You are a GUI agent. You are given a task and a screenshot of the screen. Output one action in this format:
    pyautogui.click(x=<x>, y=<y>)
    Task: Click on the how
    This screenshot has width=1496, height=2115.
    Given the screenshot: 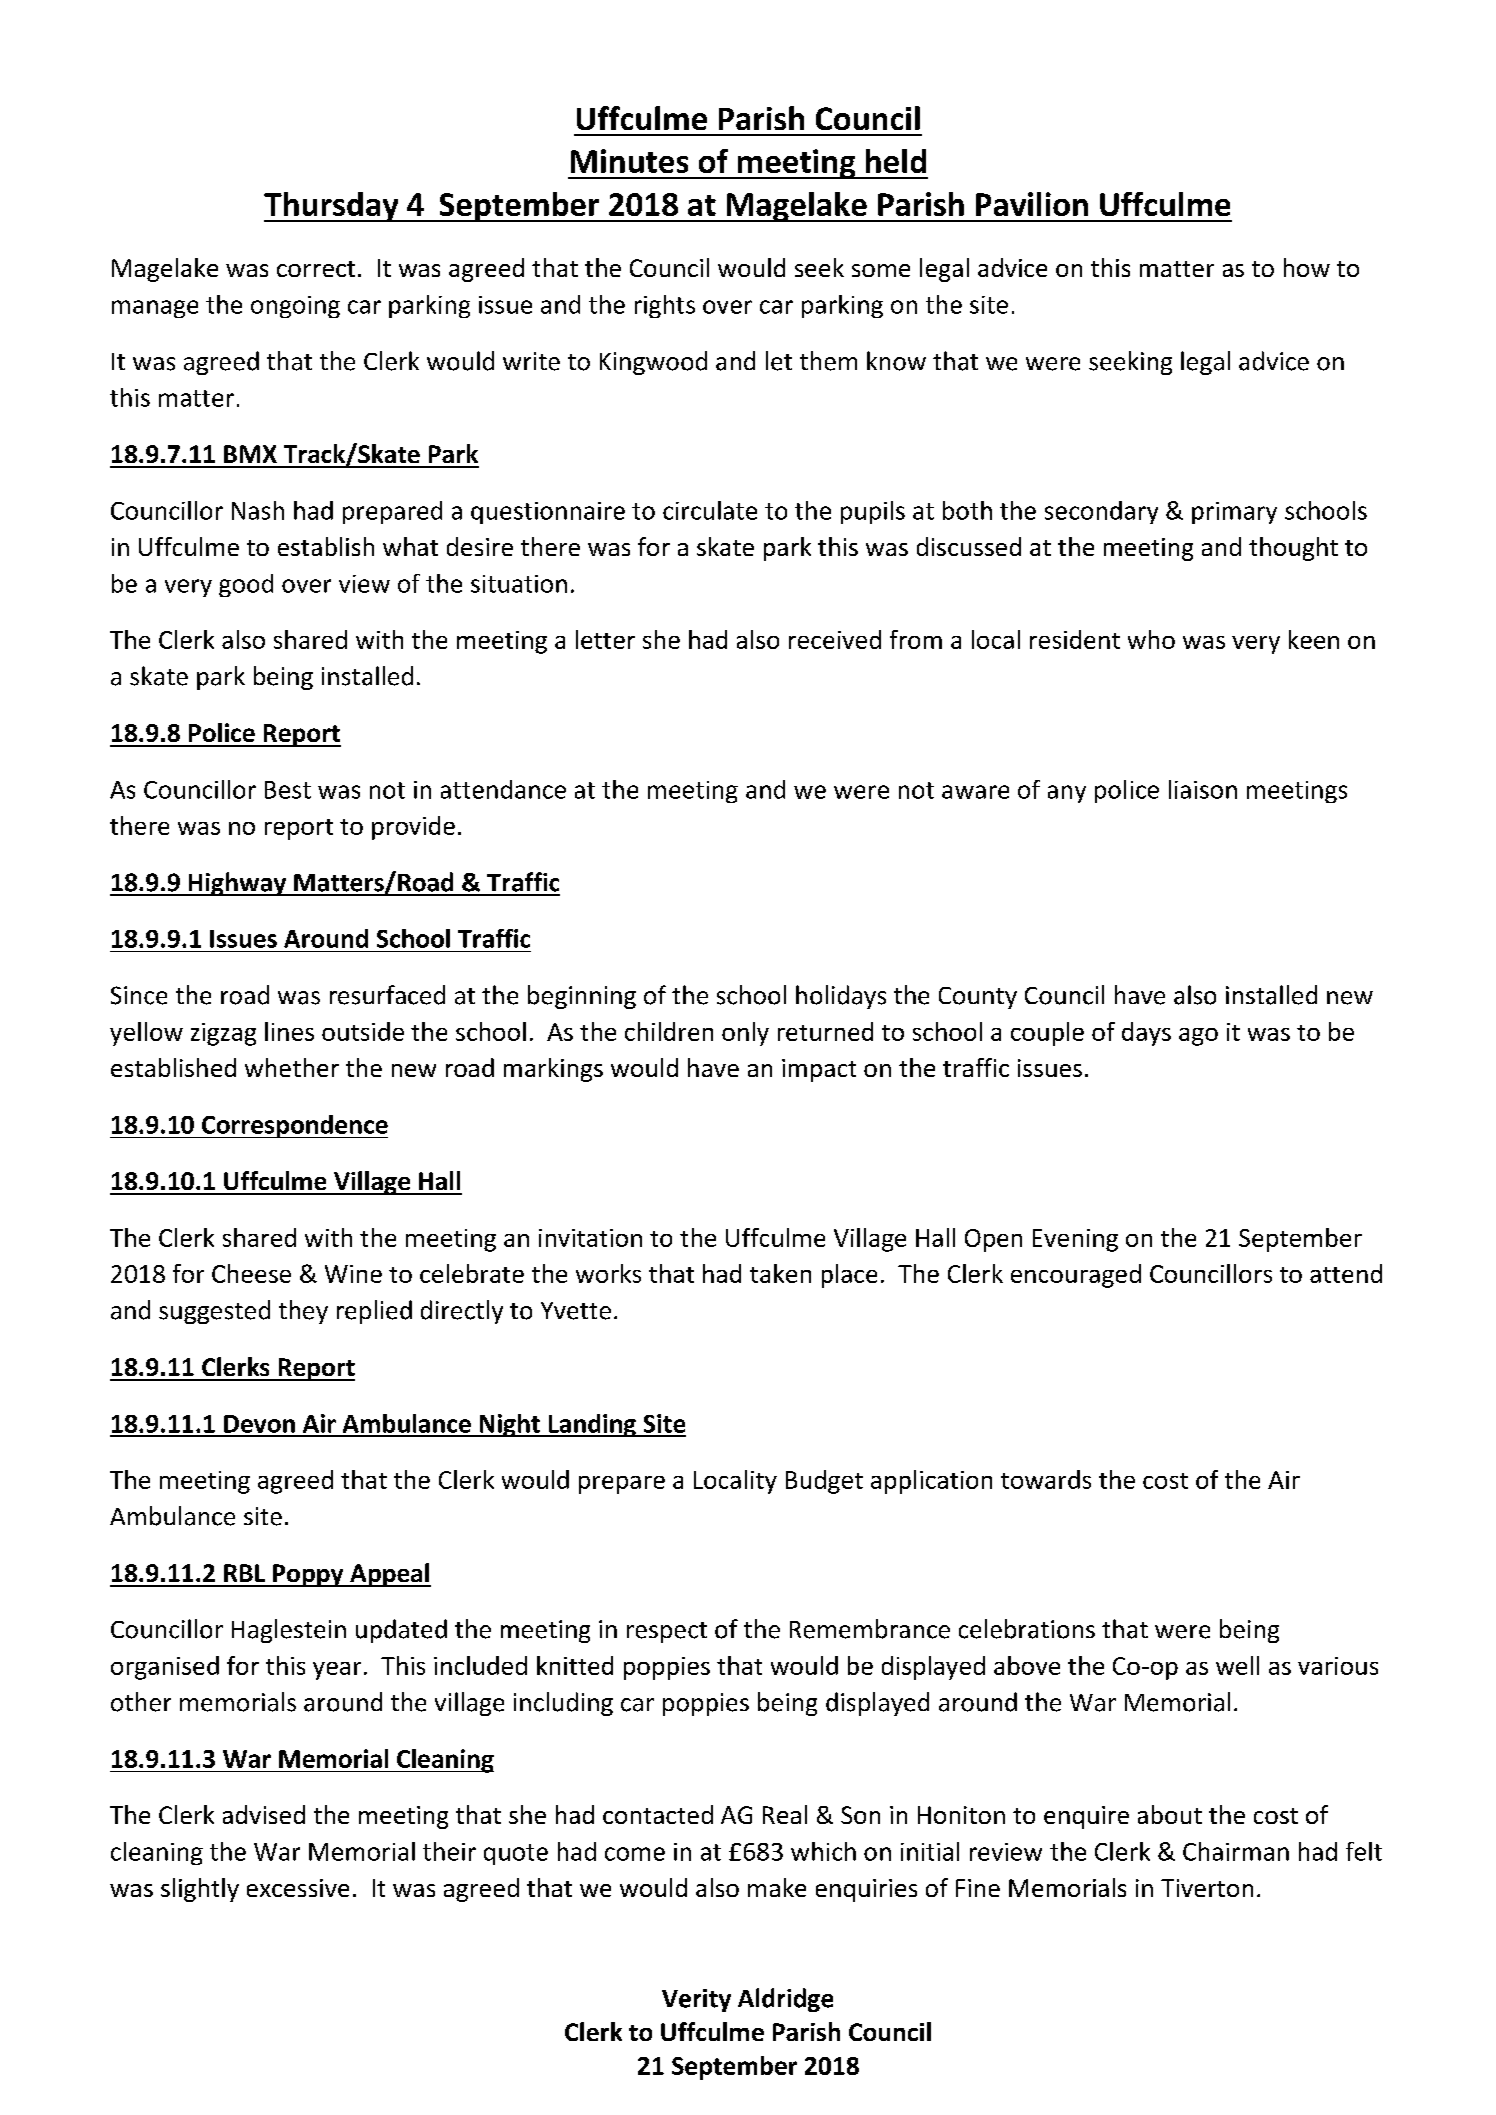 What is the action you would take?
    pyautogui.click(x=1307, y=267)
